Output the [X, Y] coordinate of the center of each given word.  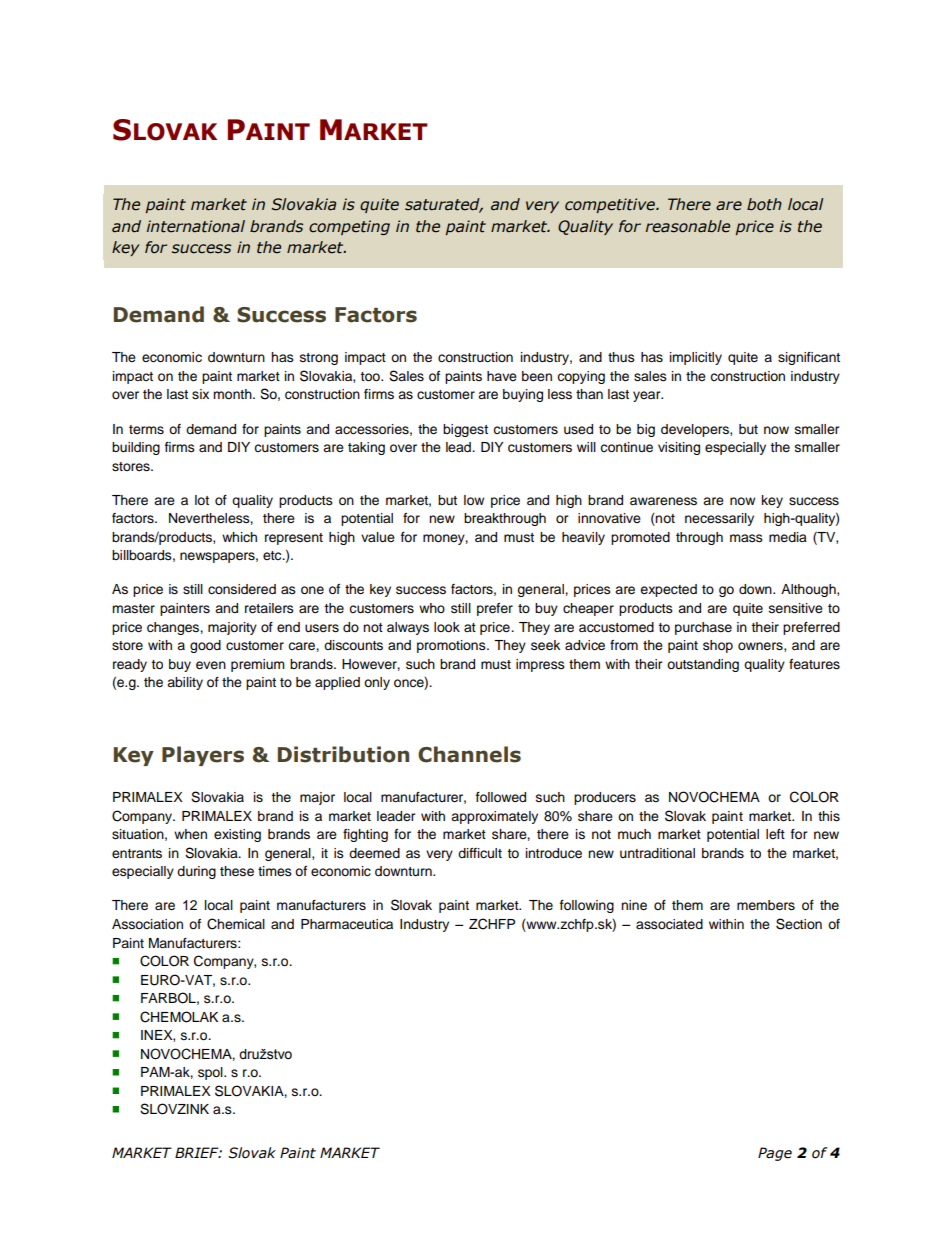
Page [775, 1154]
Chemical [236, 924]
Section [799, 924]
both [764, 204]
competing [349, 227]
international [196, 226]
